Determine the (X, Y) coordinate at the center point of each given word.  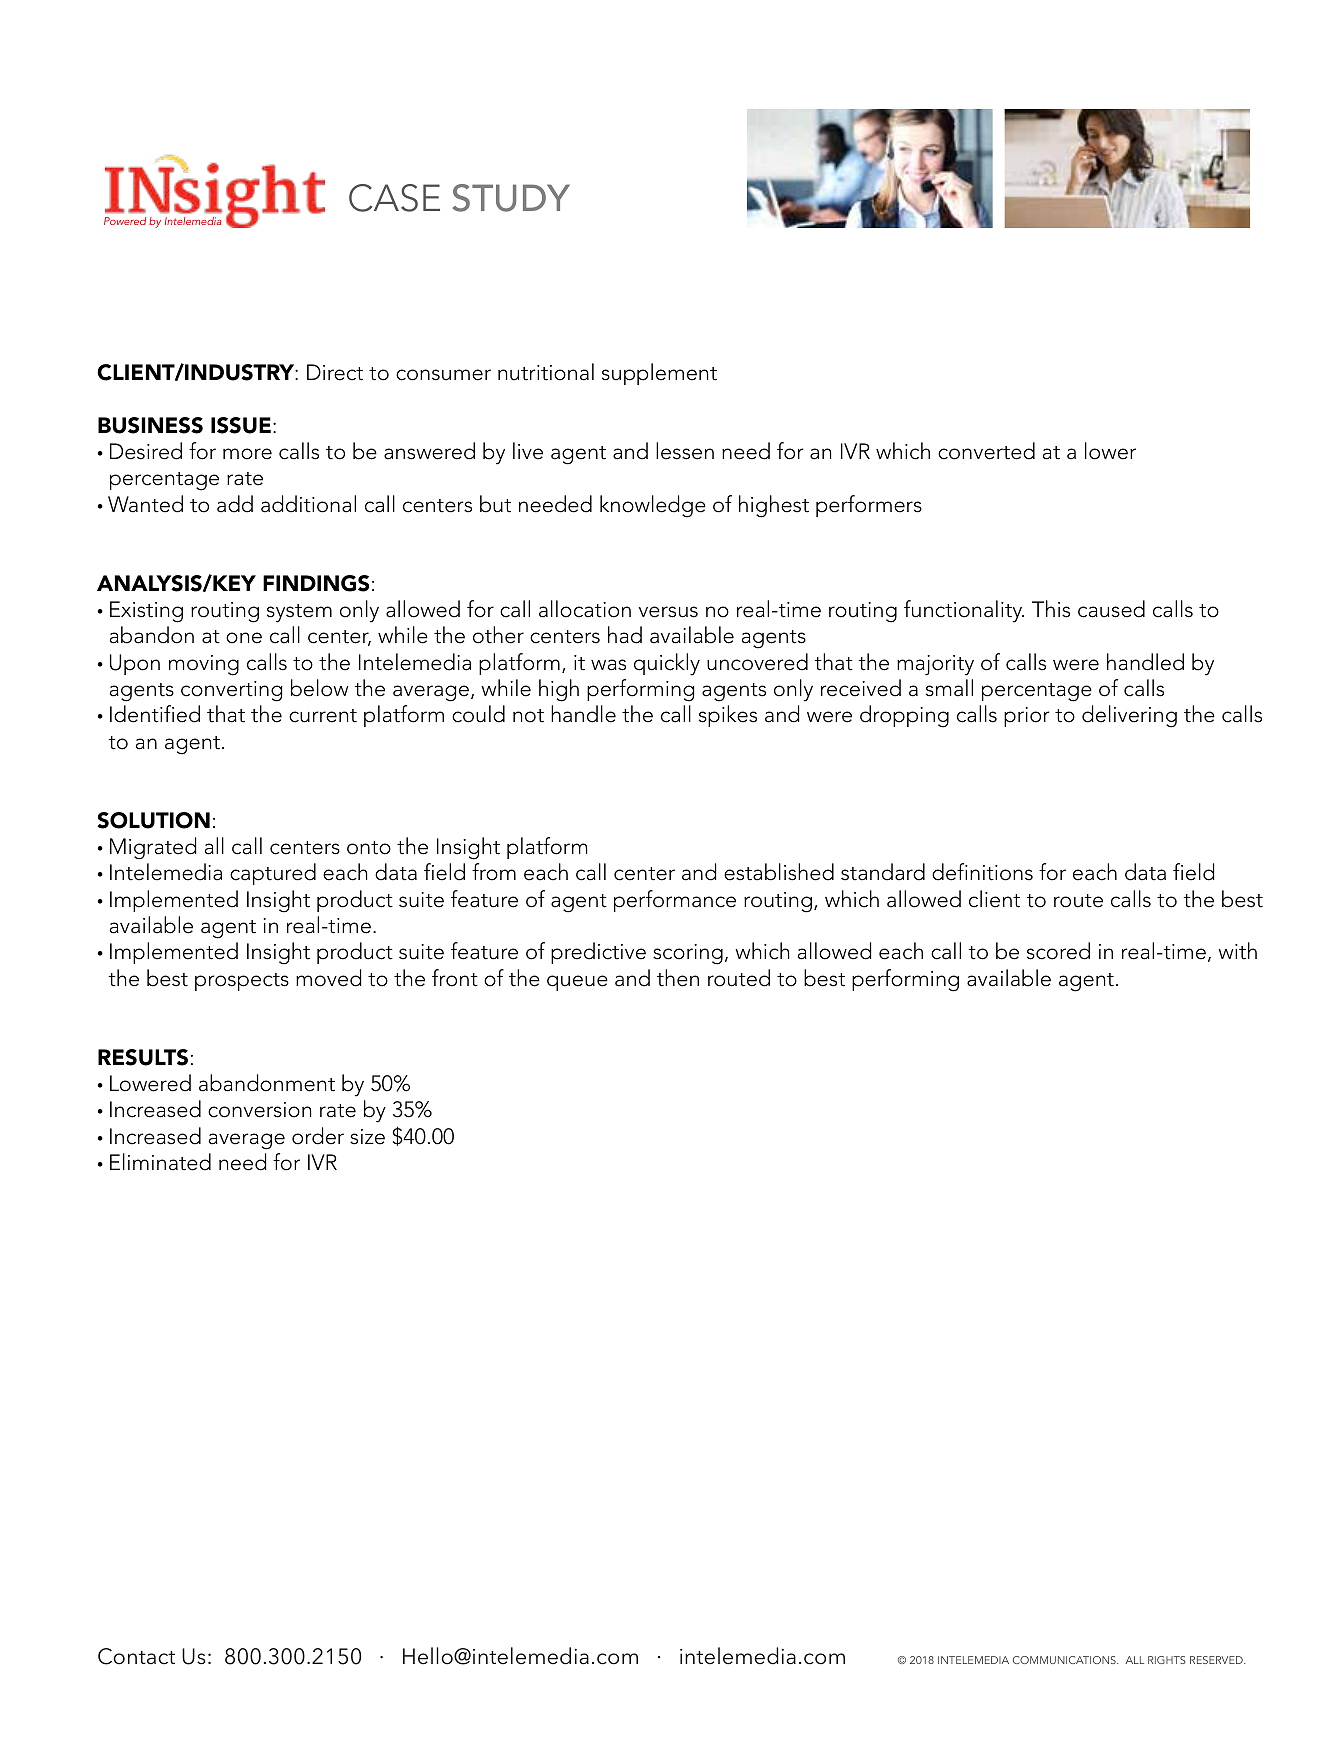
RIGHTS (1167, 1660)
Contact (136, 1656)
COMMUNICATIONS (1065, 1660)
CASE (394, 198)
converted (986, 451)
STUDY (511, 198)
